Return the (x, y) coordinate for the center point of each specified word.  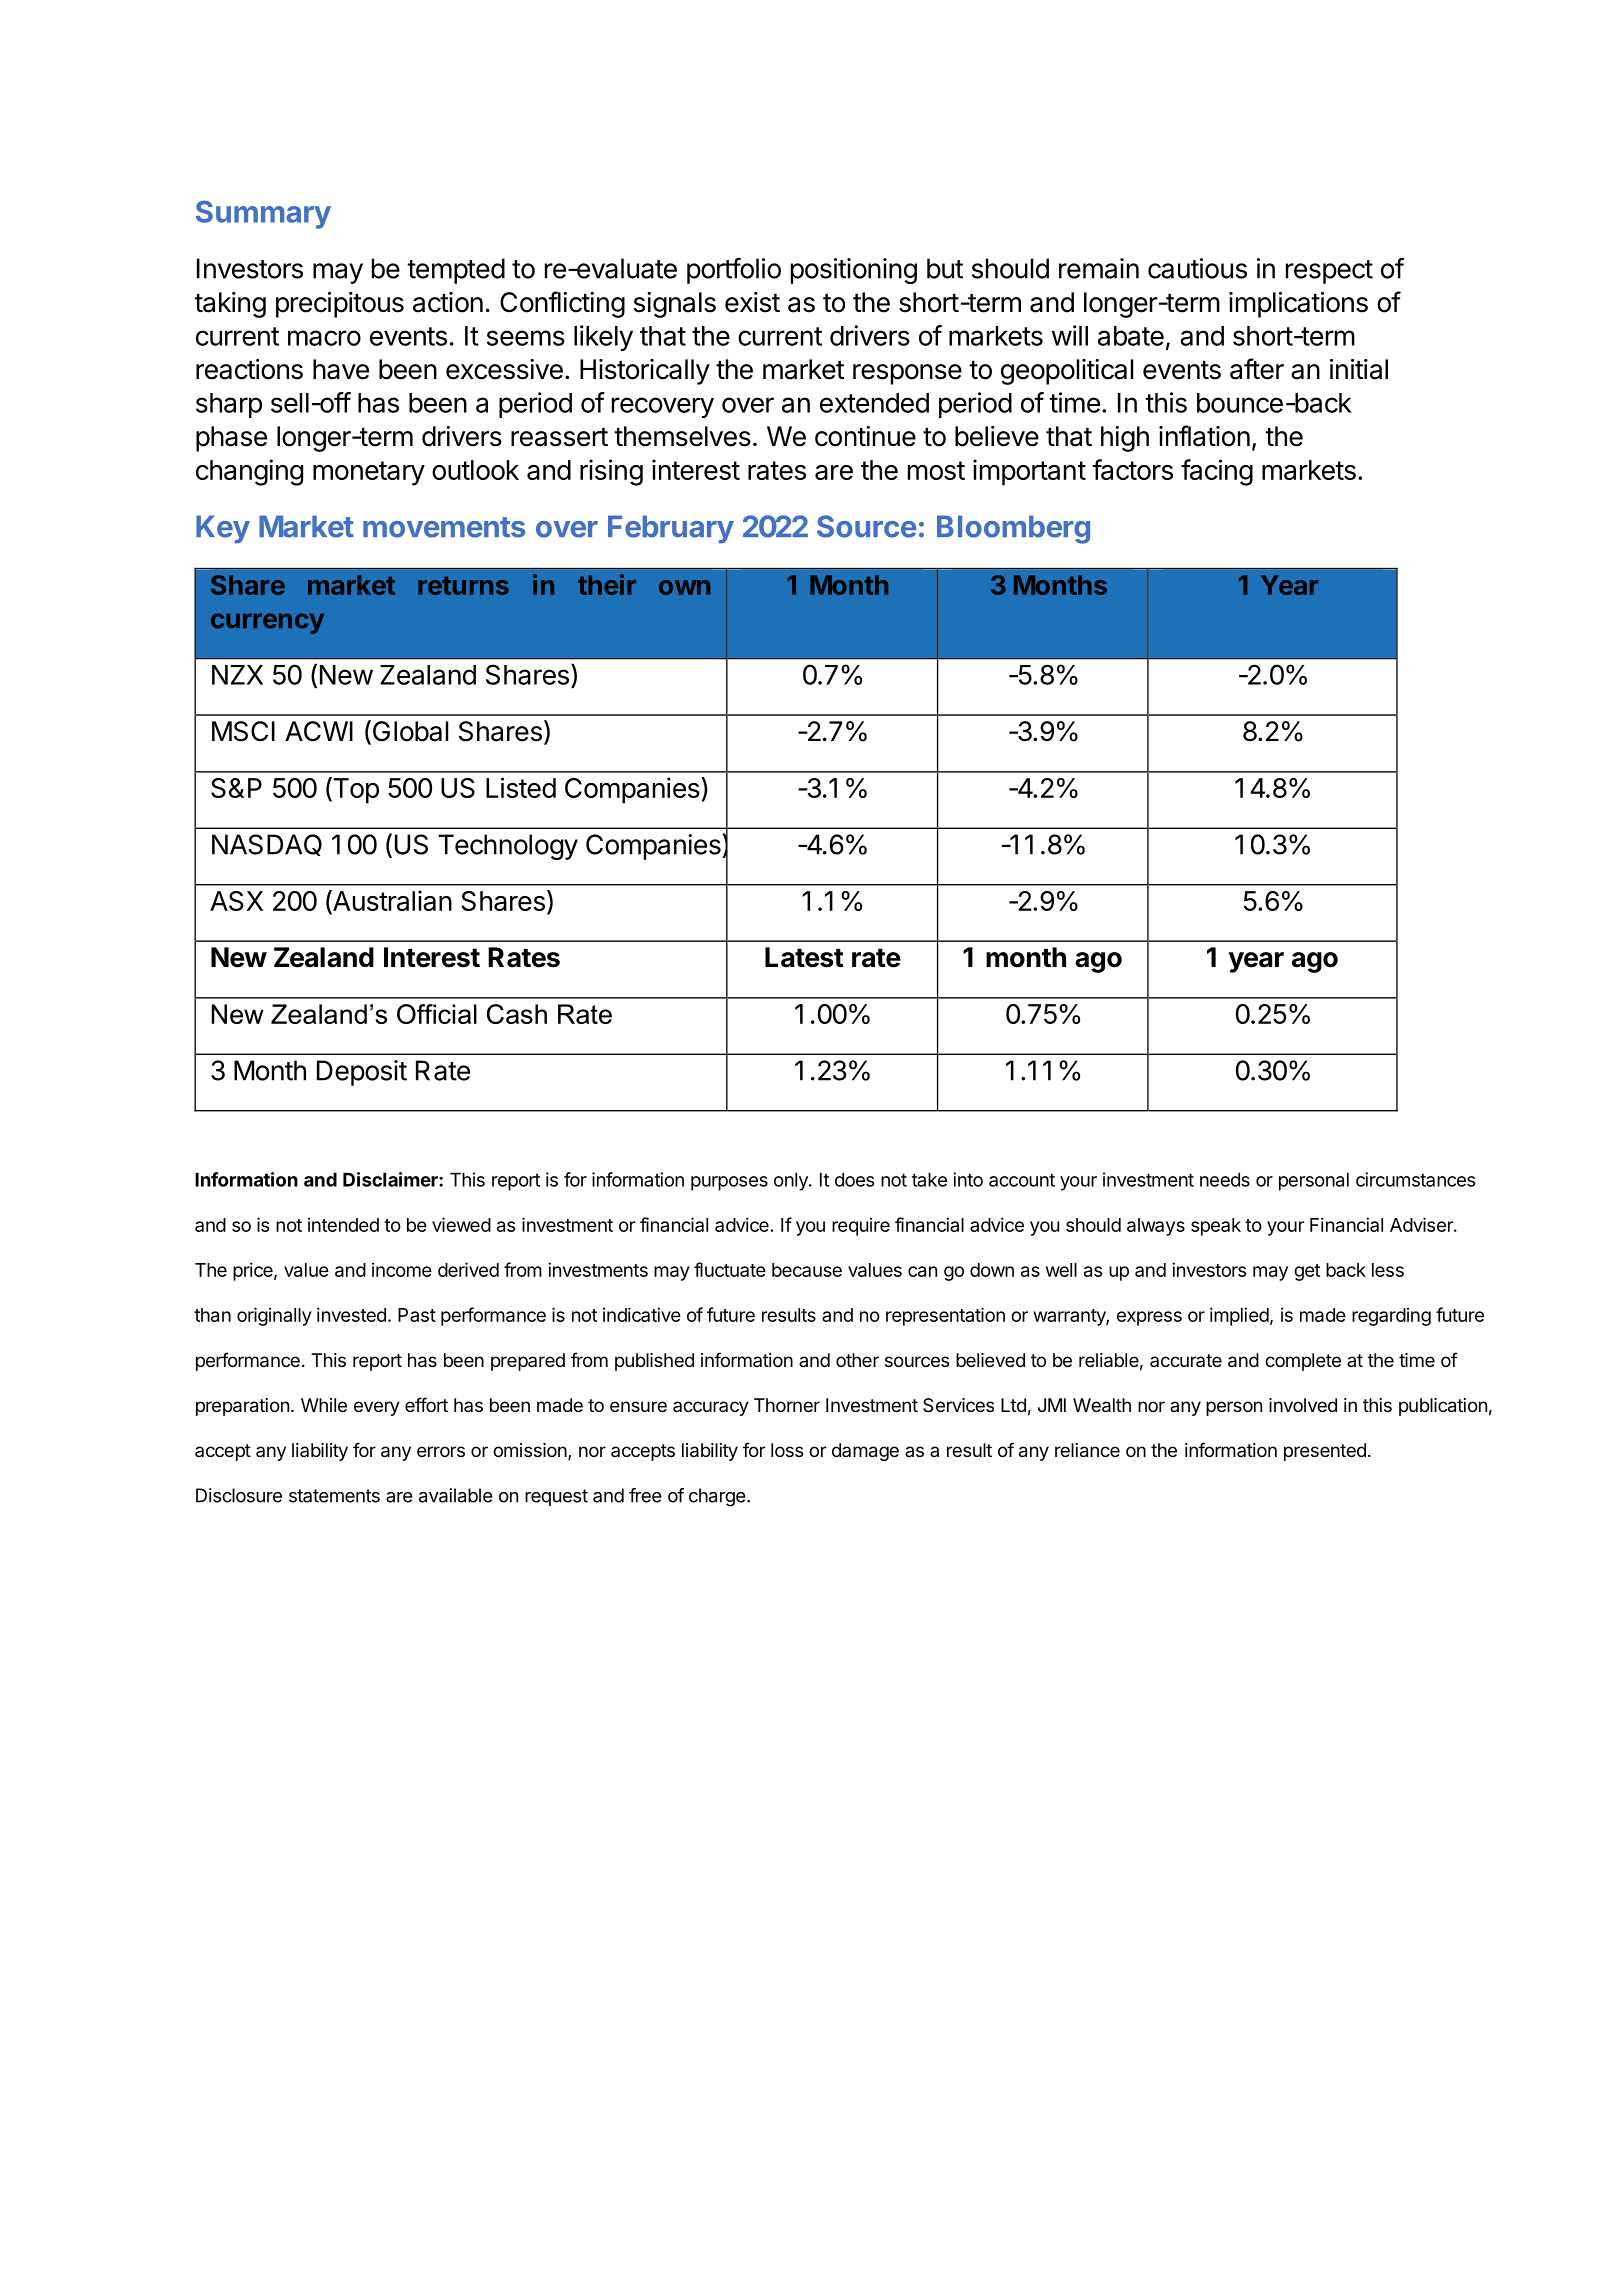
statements (334, 1496)
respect (1329, 272)
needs (1225, 1180)
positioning (854, 271)
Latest (804, 957)
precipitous (340, 305)
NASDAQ (267, 845)
